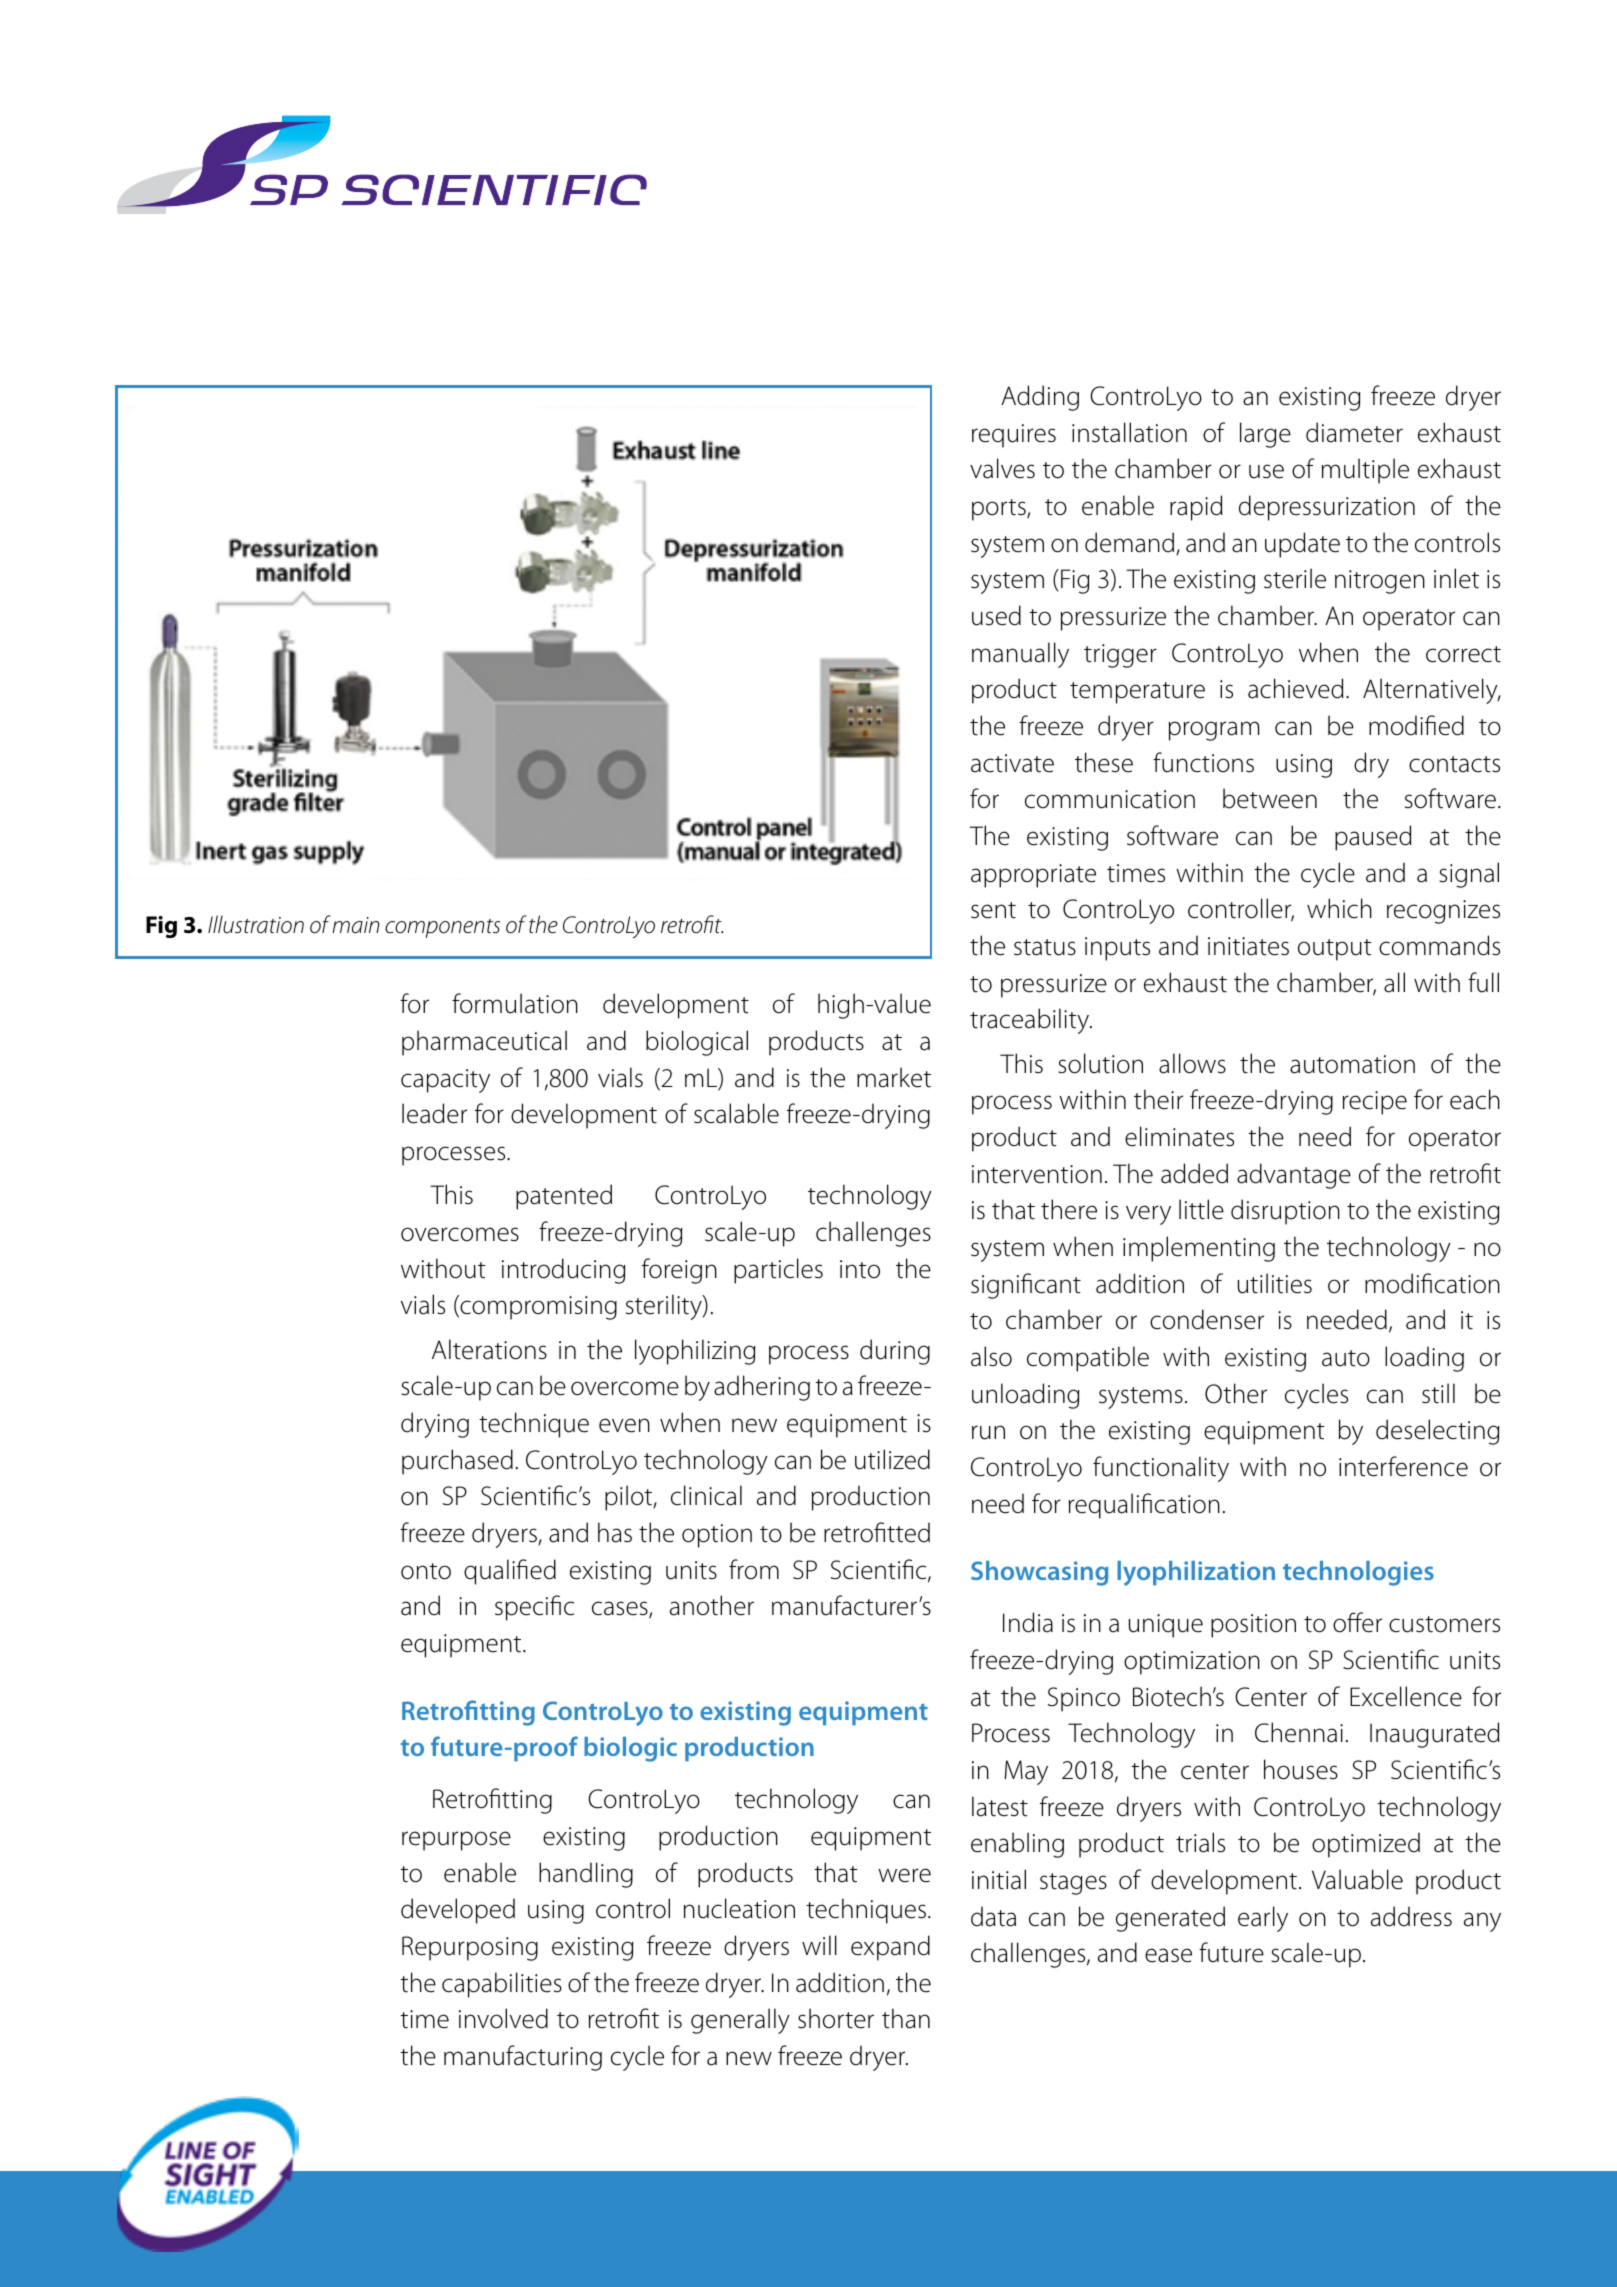 This screenshot has width=1617, height=2287. I want to click on Alterations, so click(489, 1349).
